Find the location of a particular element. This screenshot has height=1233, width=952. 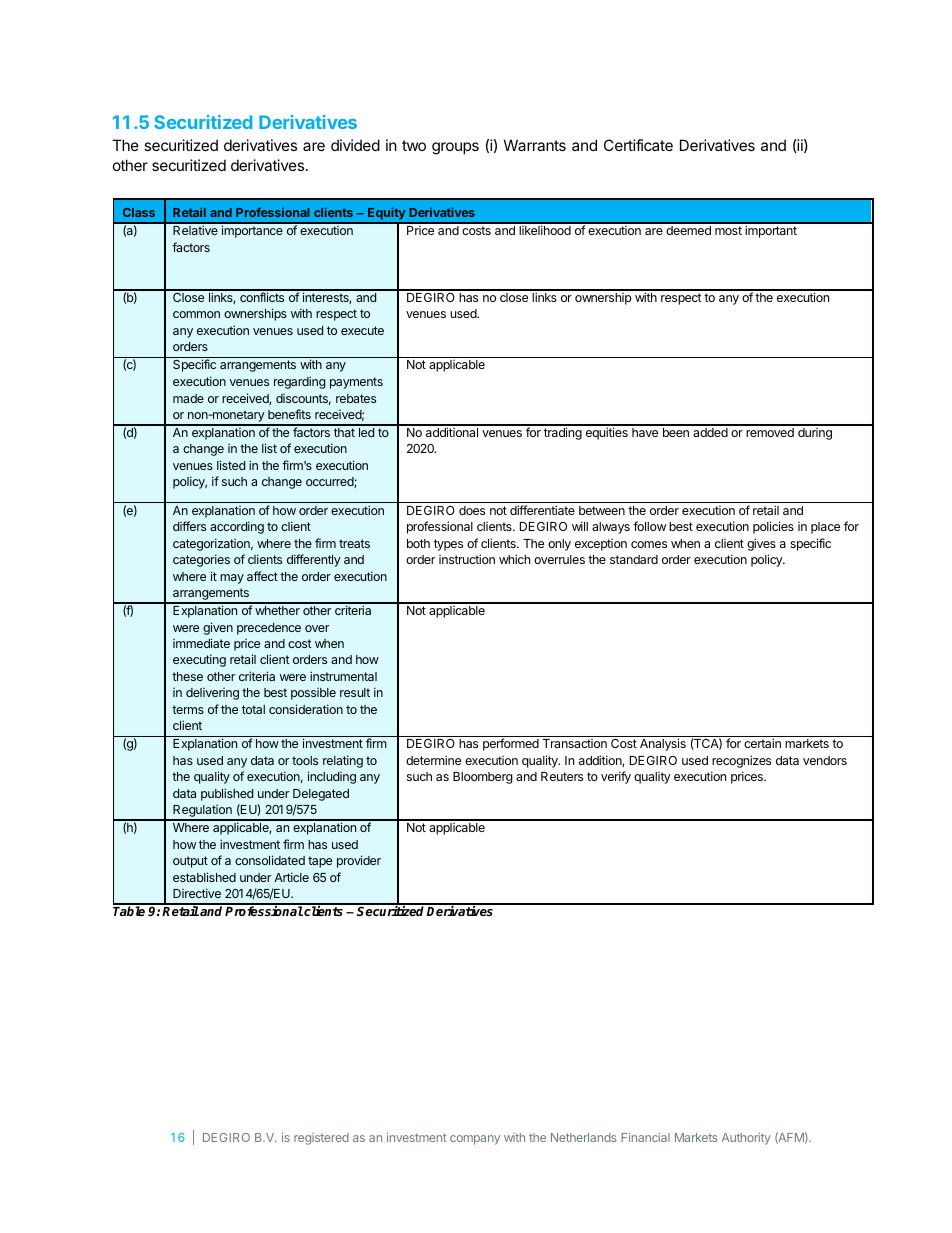

company is located at coordinates (475, 1140).
